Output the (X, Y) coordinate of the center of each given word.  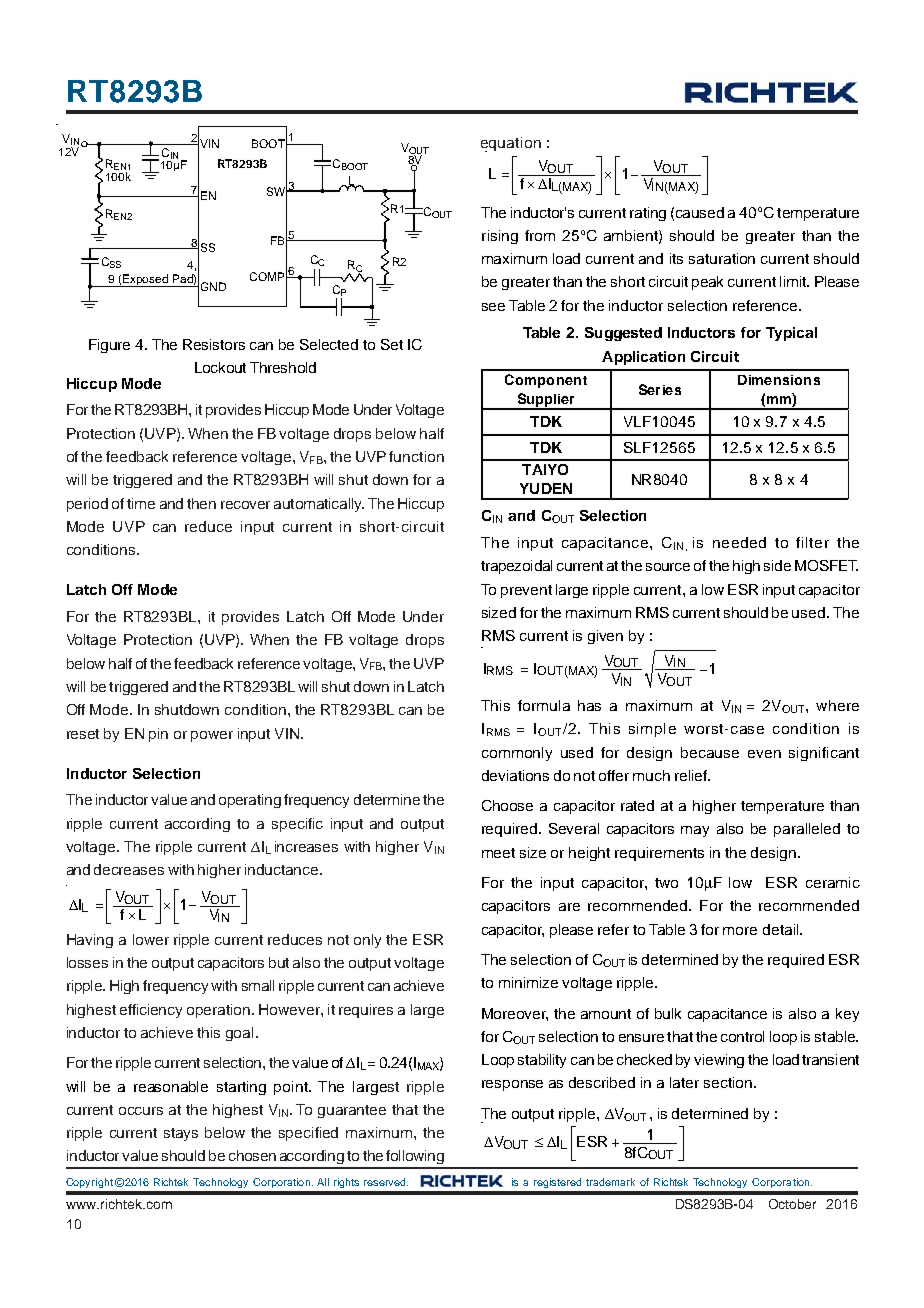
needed (739, 542)
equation (511, 144)
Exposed (146, 280)
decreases (129, 869)
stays (181, 1134)
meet (498, 853)
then (201, 503)
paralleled (807, 830)
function (416, 456)
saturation (722, 258)
